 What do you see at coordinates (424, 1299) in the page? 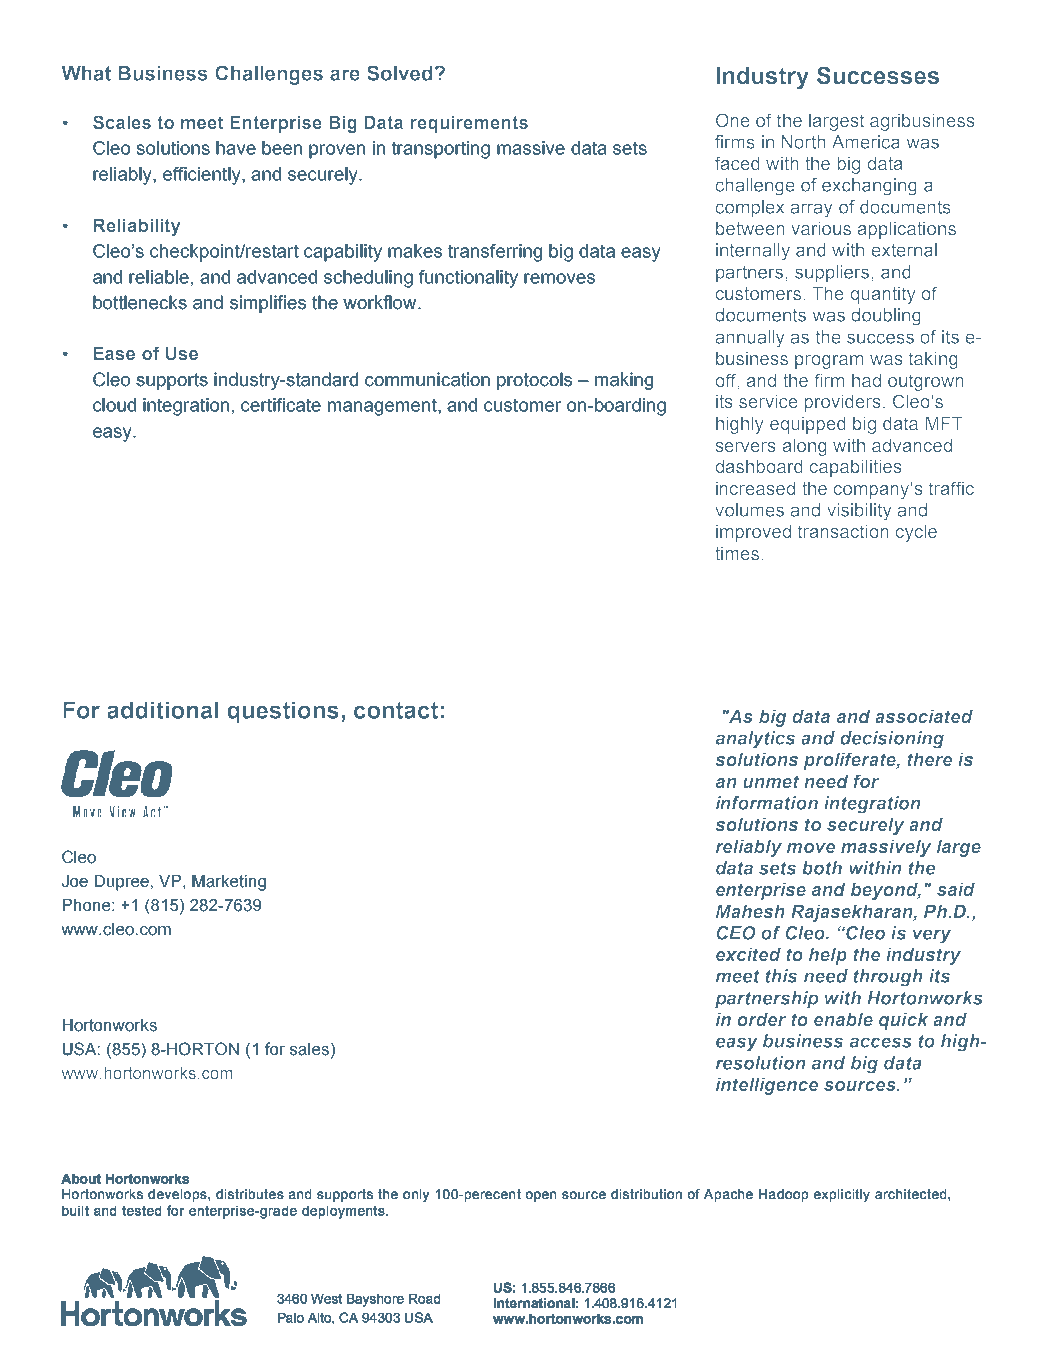
I see `Road` at bounding box center [424, 1299].
